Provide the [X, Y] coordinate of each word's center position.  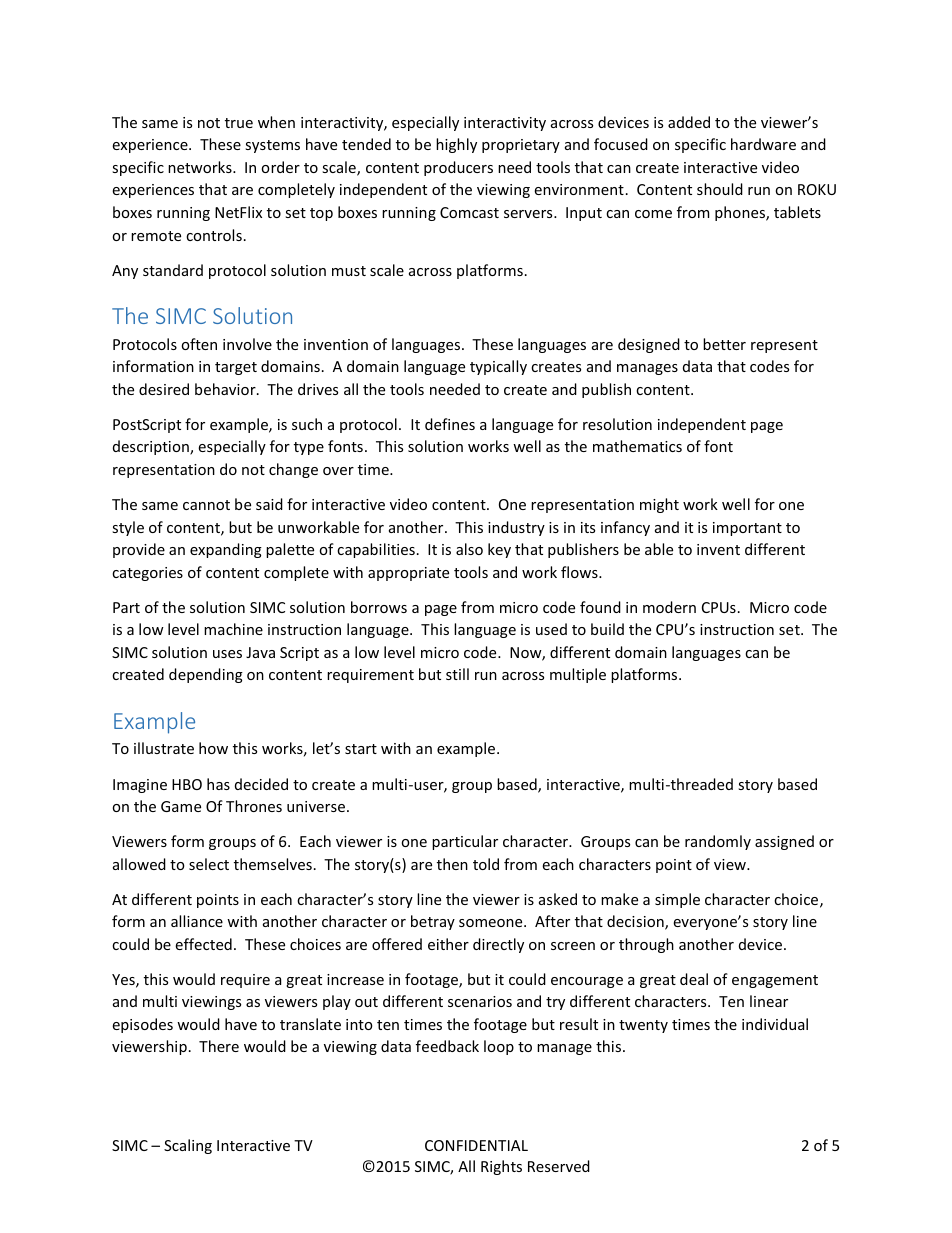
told [486, 864]
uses [227, 654]
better [724, 344]
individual [775, 1024]
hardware [763, 144]
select [209, 864]
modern [669, 607]
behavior [226, 389]
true [239, 123]
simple [677, 900]
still [457, 674]
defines [450, 424]
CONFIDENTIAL [476, 1145]
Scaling [188, 1146]
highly [456, 145]
